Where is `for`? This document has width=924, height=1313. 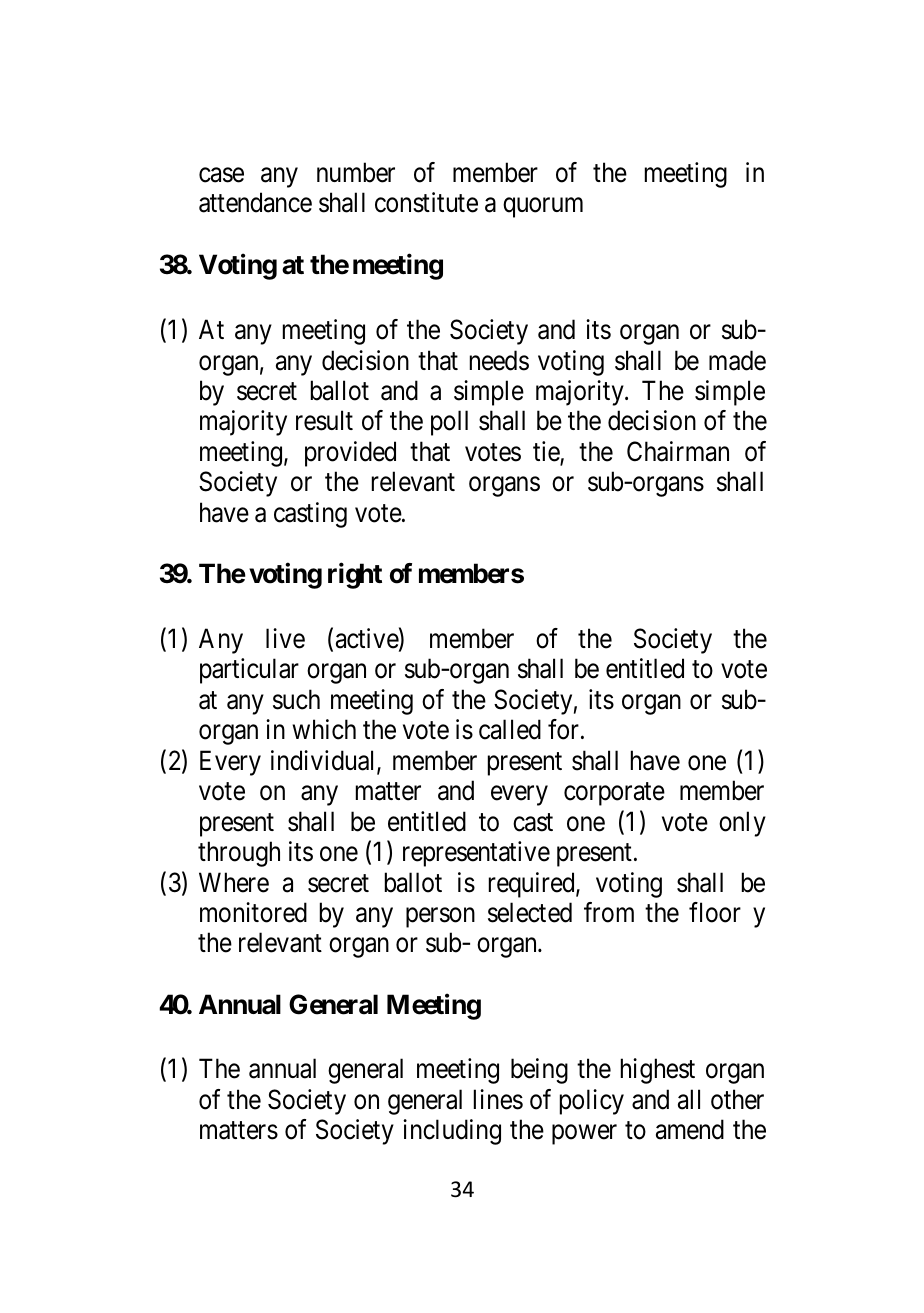
for is located at coordinates (563, 729).
